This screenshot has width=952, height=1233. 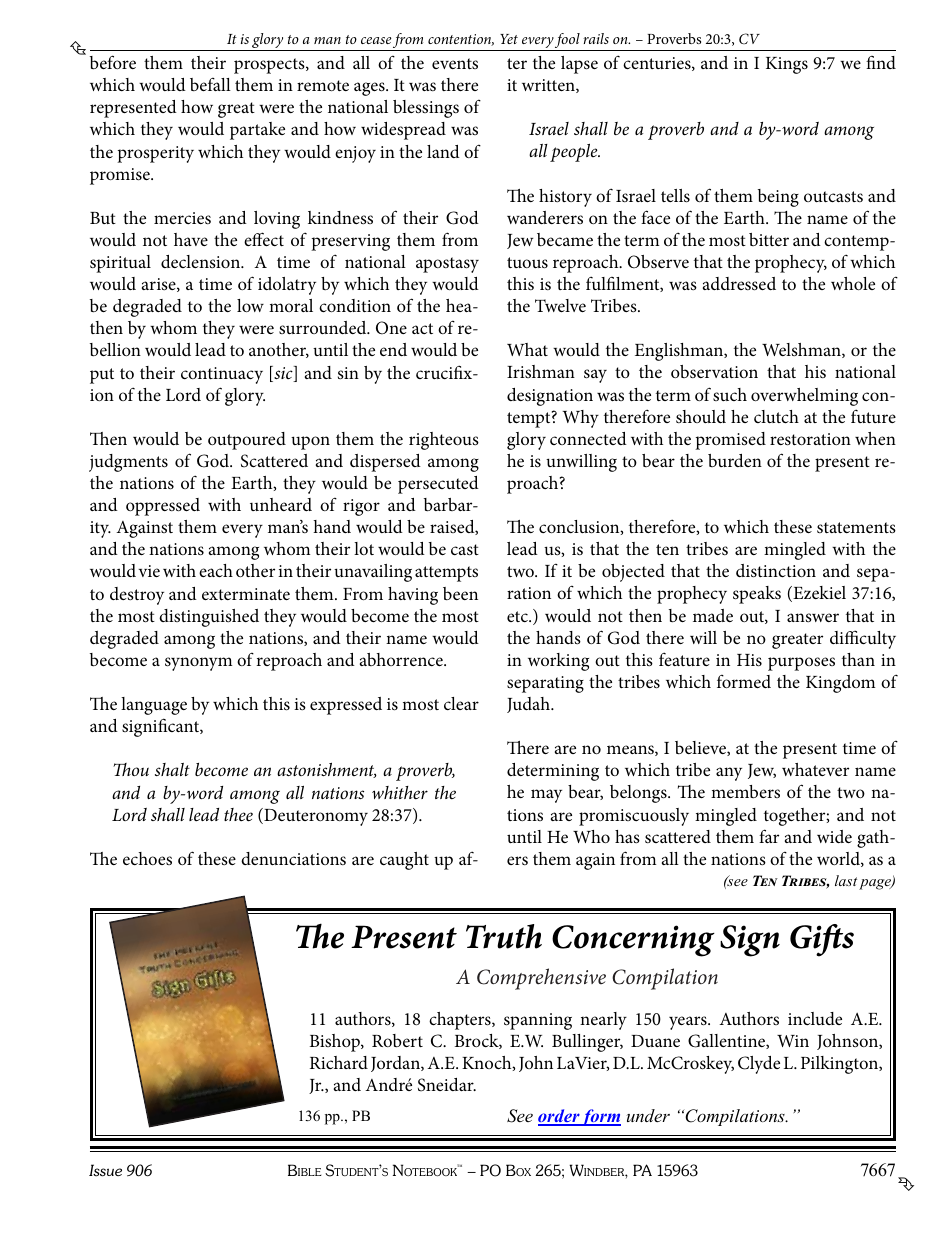 What do you see at coordinates (541, 371) in the screenshot?
I see `Irishman` at bounding box center [541, 371].
